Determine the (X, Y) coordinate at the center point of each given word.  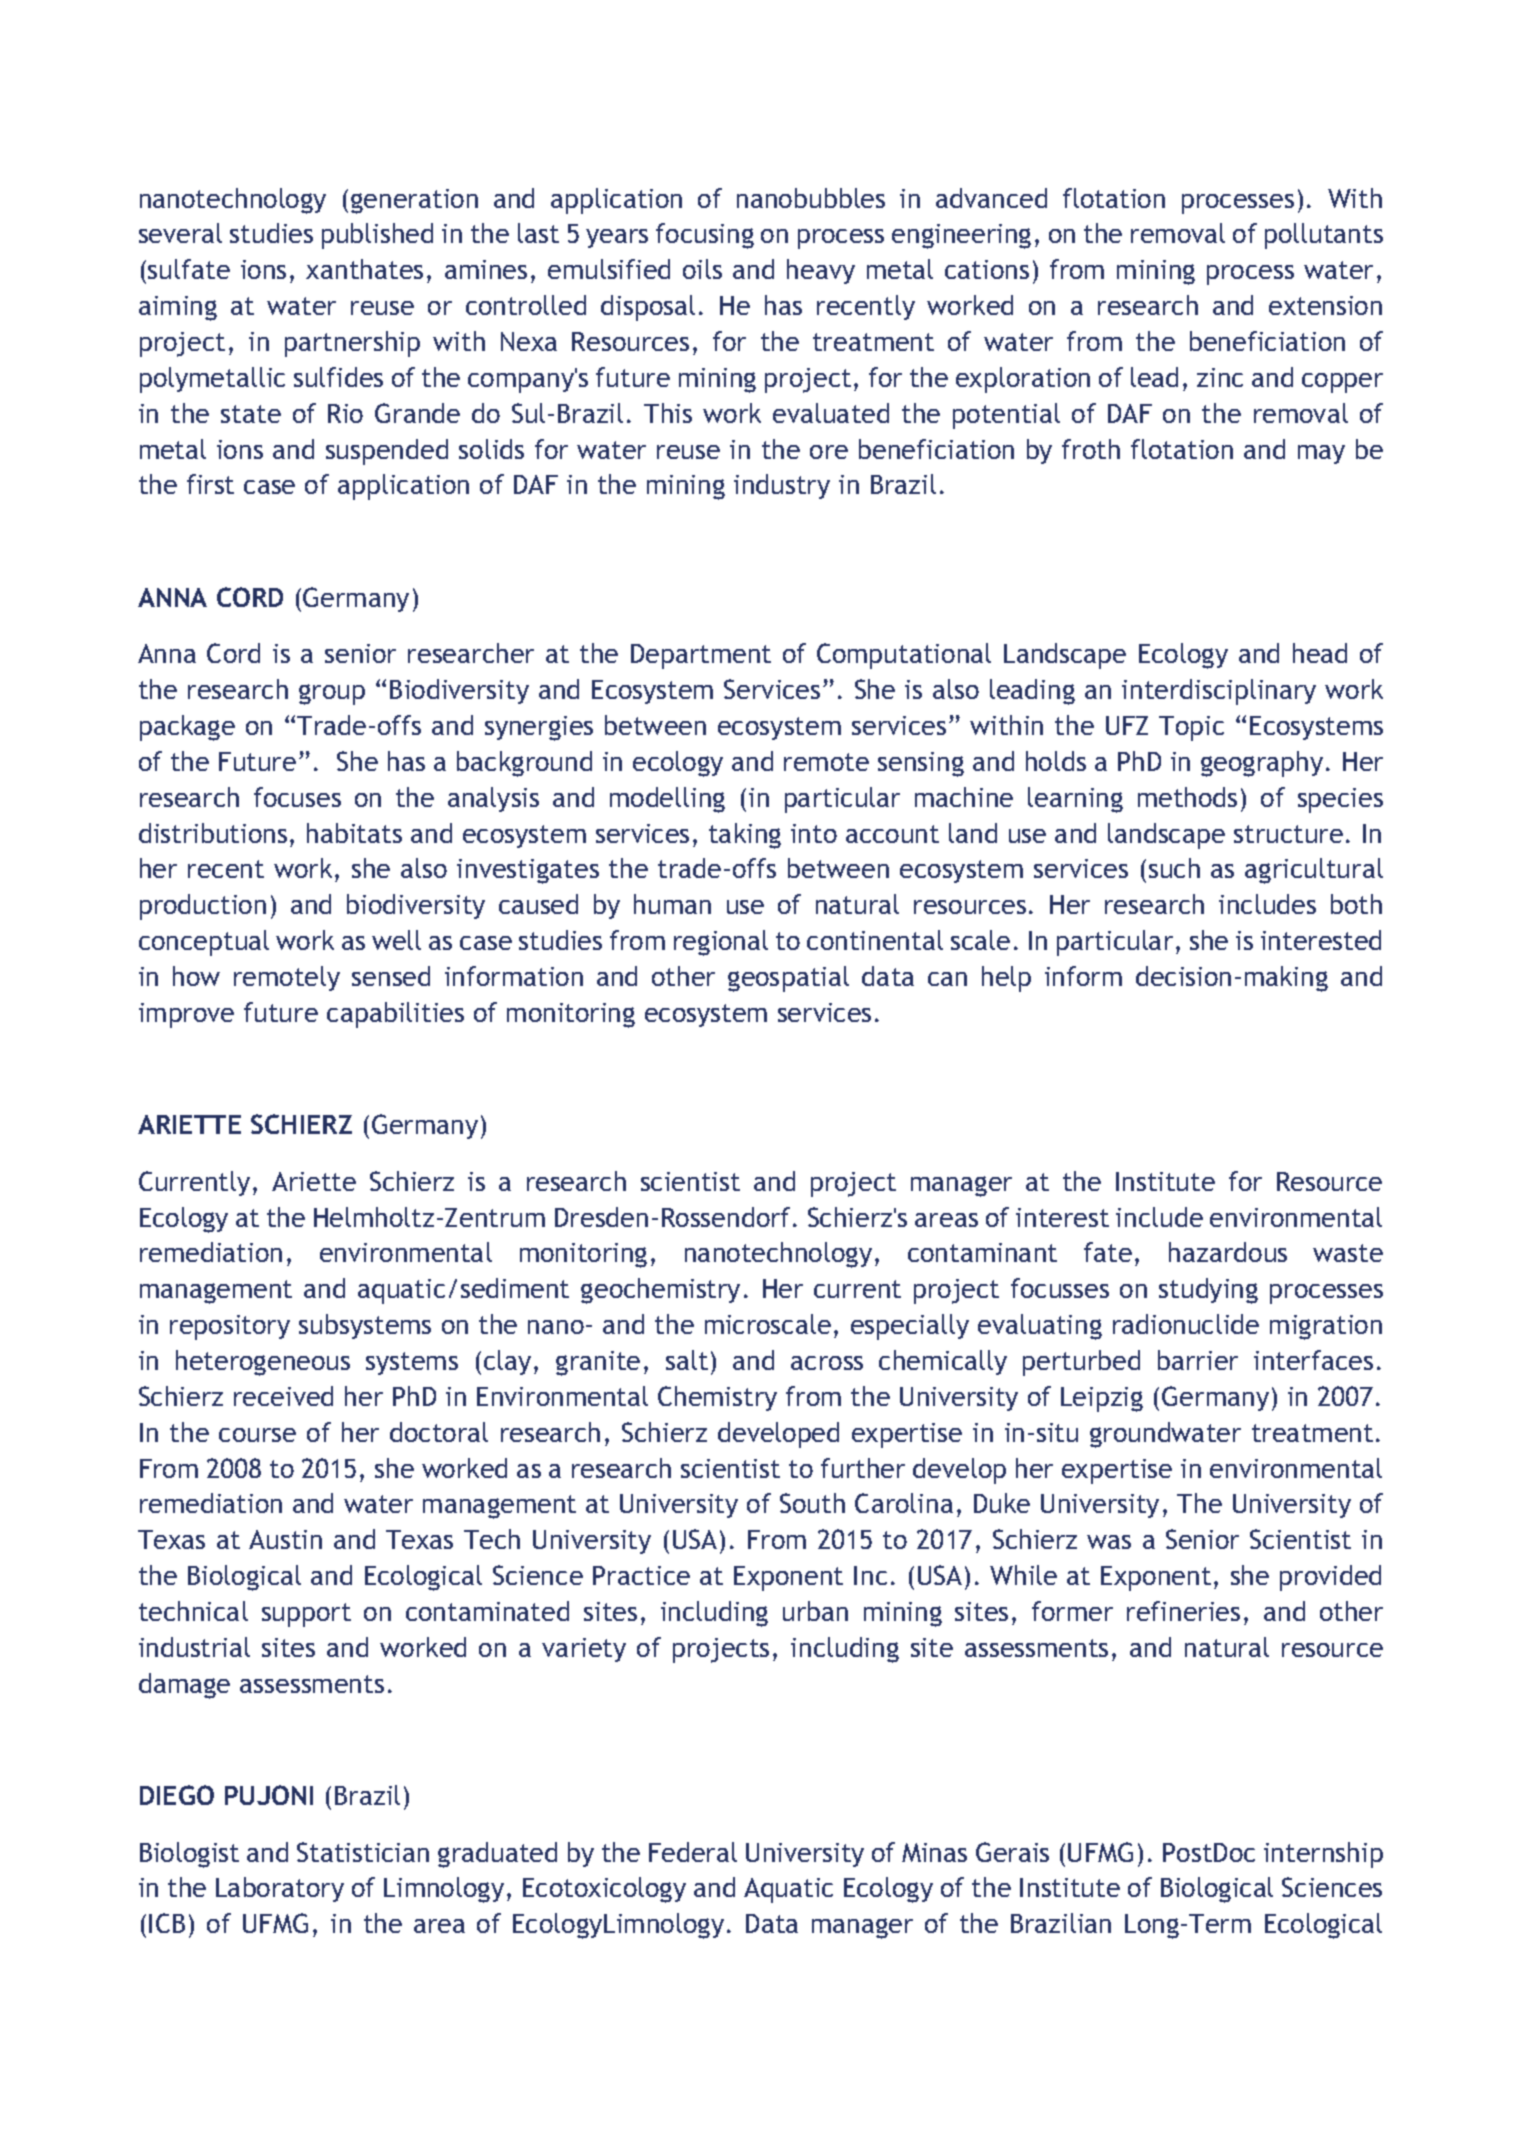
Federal (693, 1852)
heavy (821, 271)
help (1006, 979)
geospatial (788, 979)
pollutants (1324, 236)
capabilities (395, 1015)
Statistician (363, 1852)
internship (1323, 1855)
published (377, 236)
